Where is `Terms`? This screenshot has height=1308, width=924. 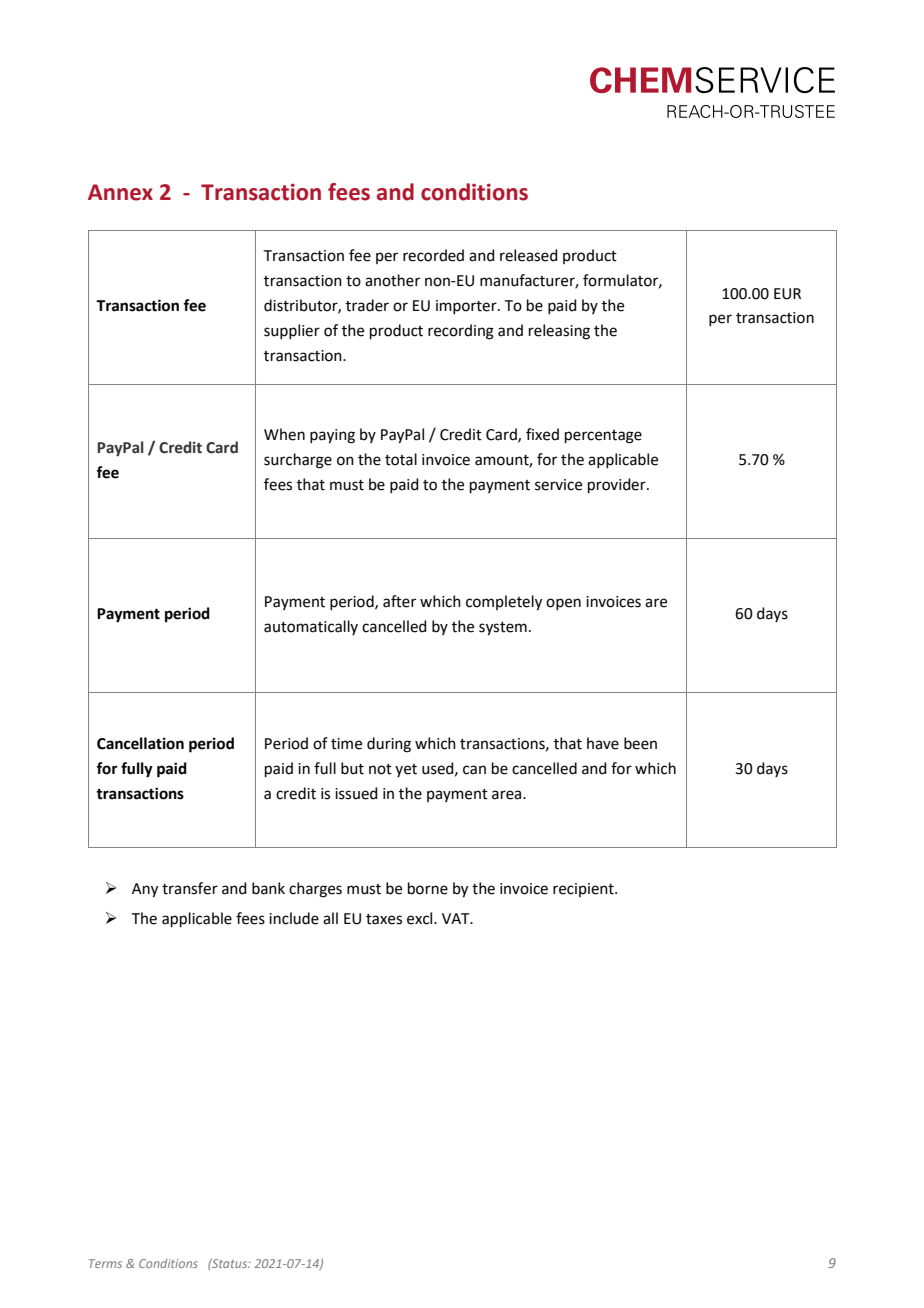 Terms is located at coordinates (105, 1263).
